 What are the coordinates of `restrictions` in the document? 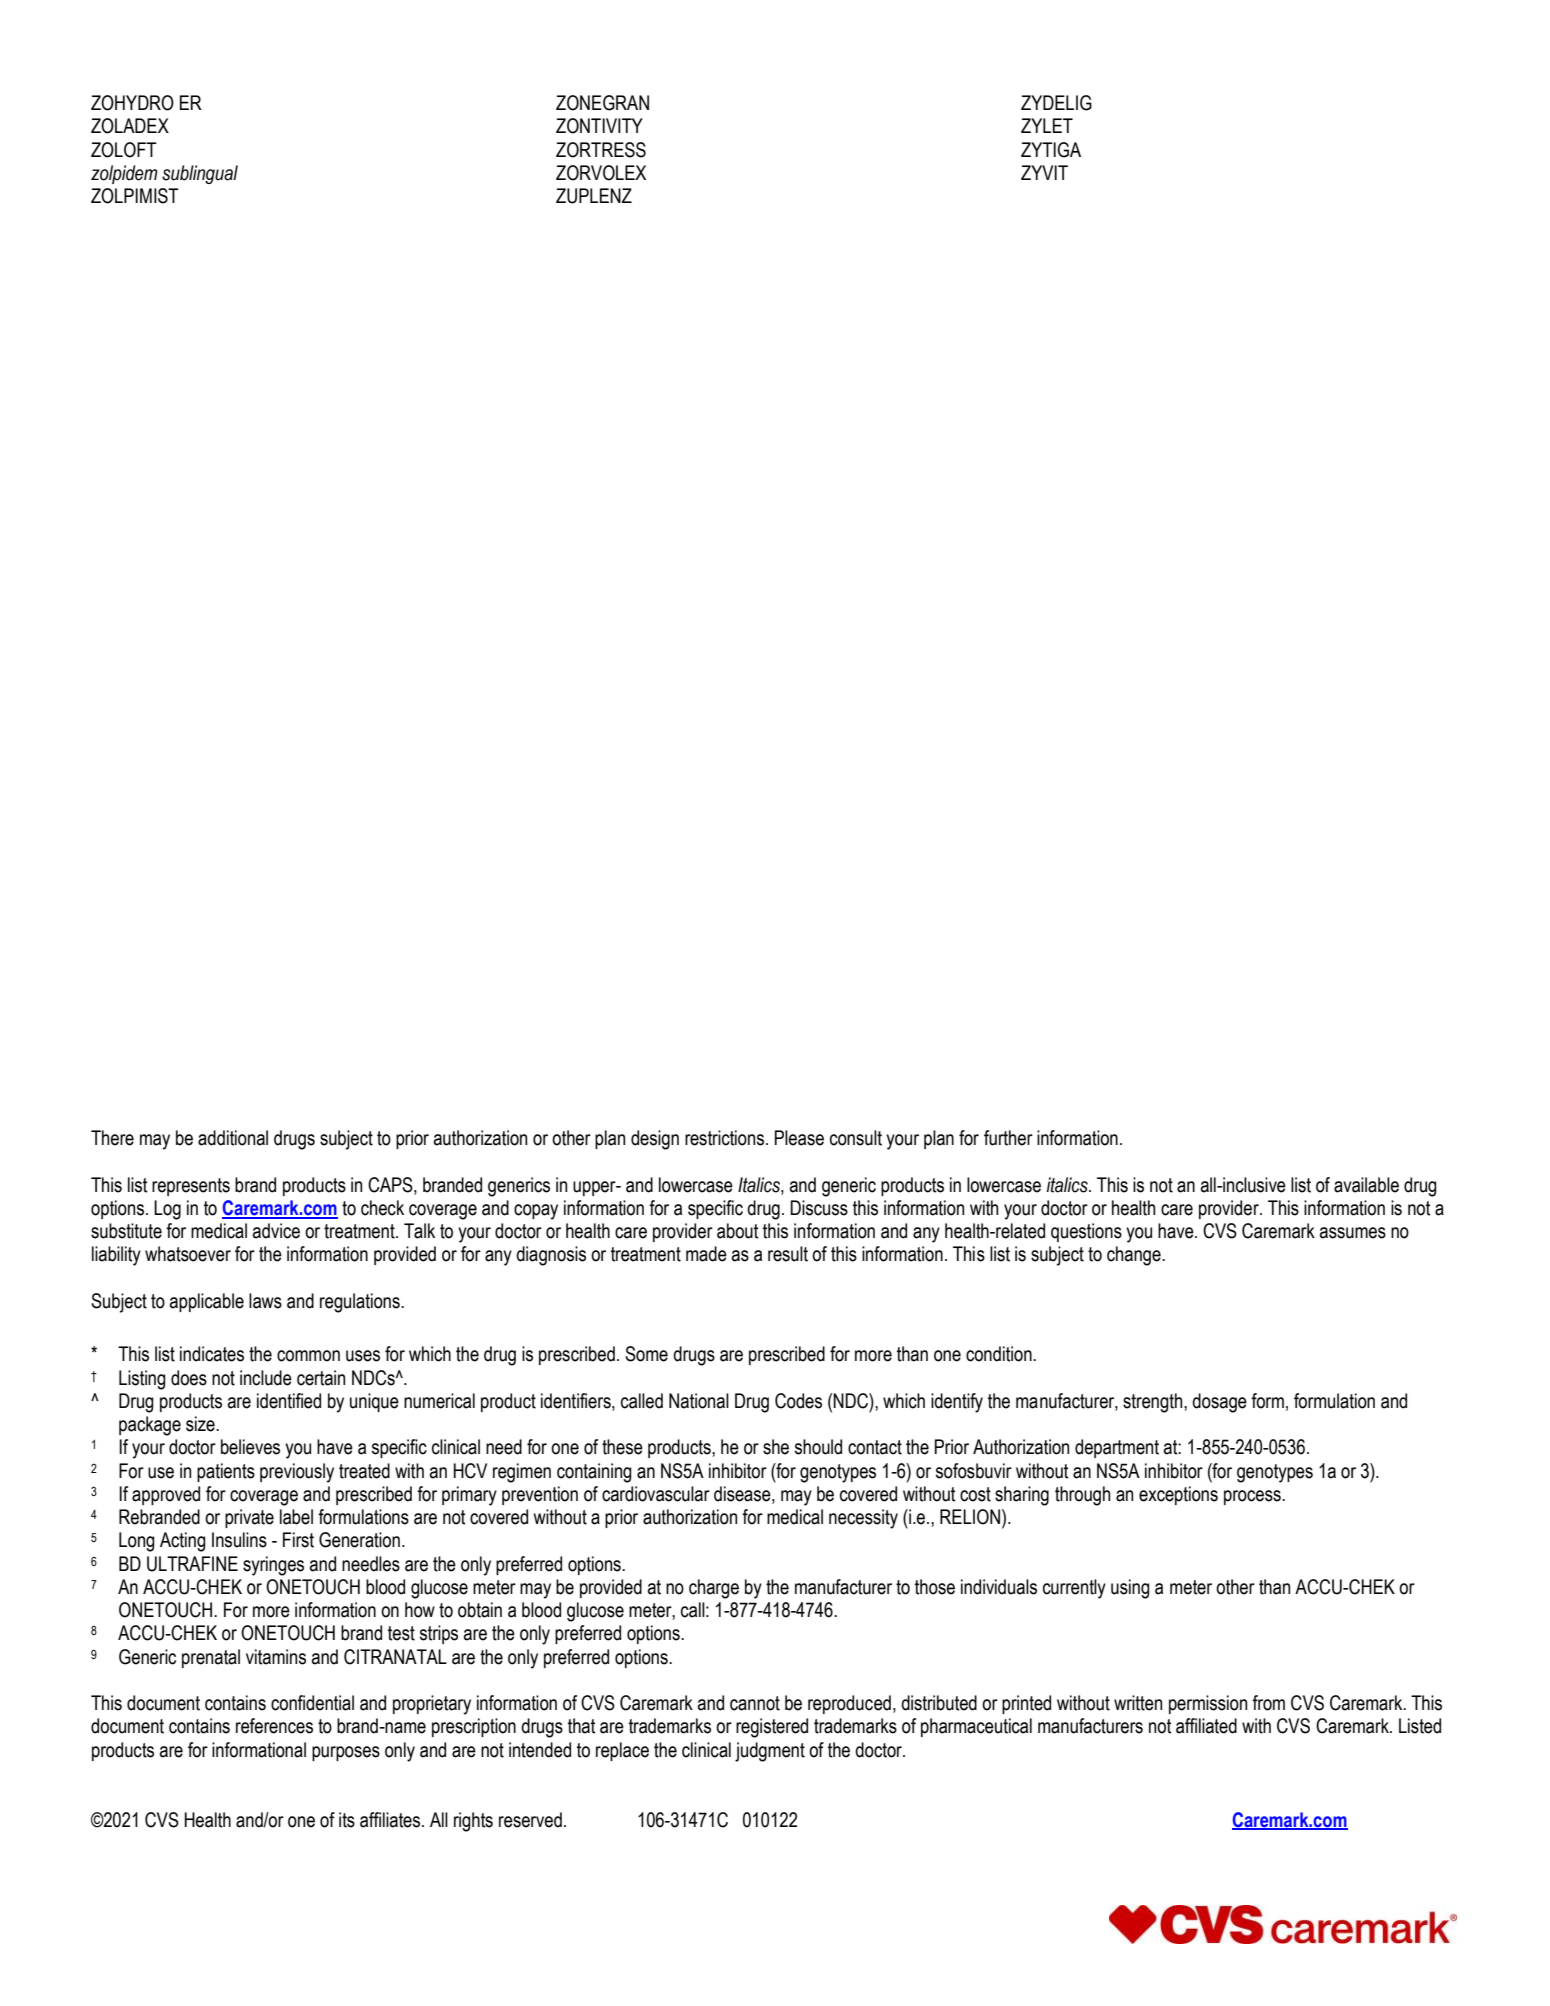 It's located at (726, 1138).
